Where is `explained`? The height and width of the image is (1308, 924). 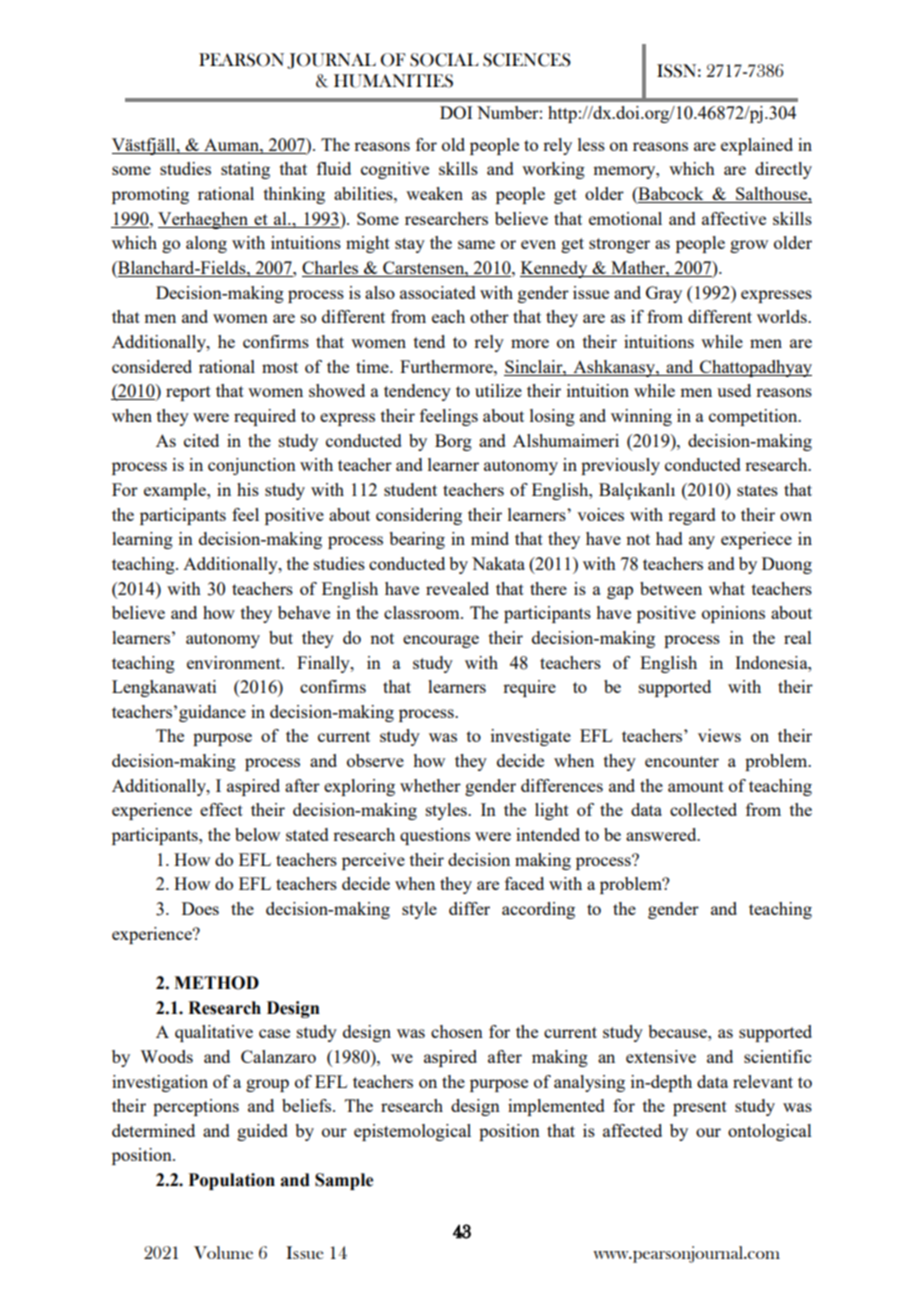
explained is located at coordinates (757, 146).
